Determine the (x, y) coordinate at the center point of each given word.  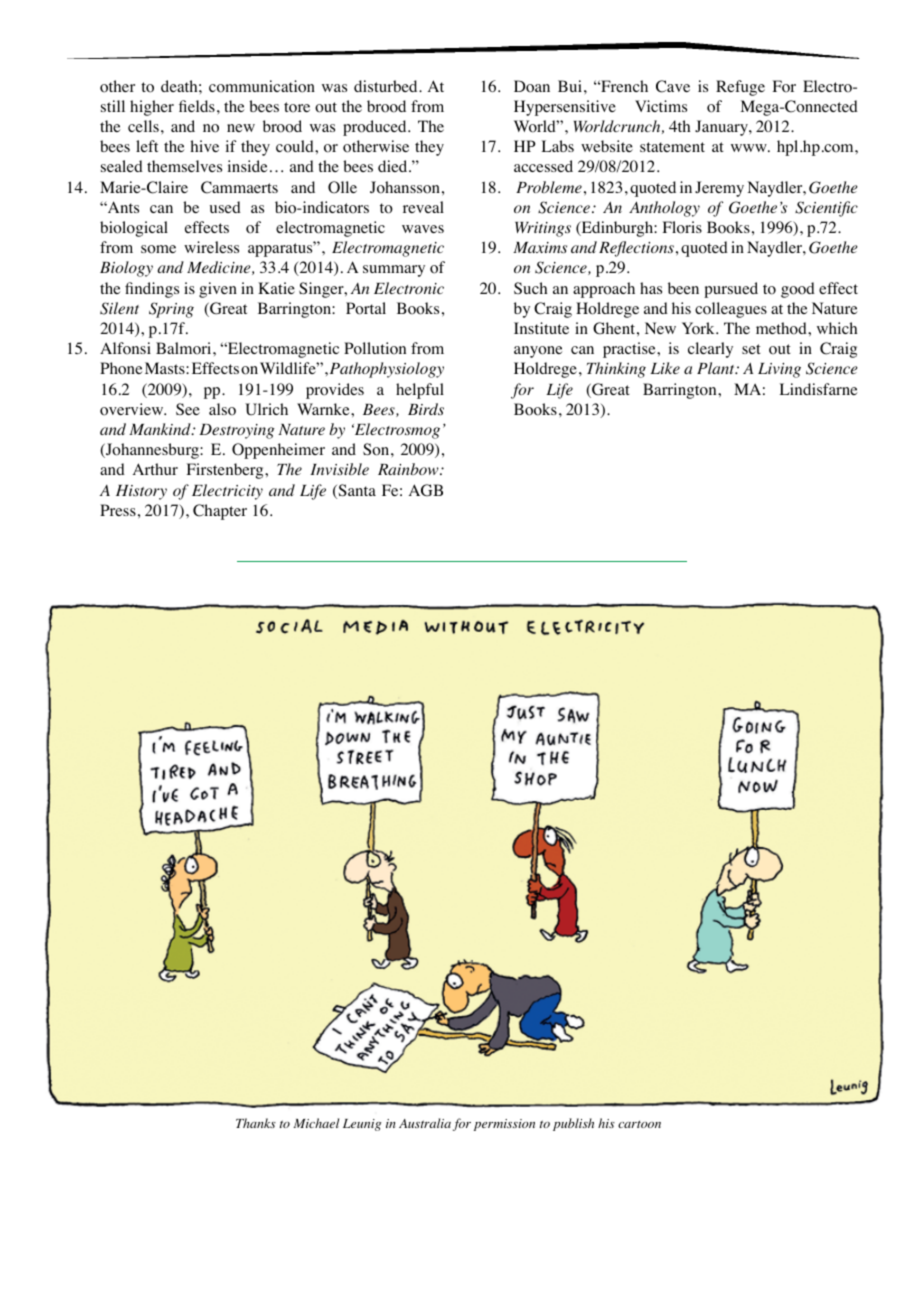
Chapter (220, 512)
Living (779, 370)
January (722, 128)
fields (197, 106)
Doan (532, 86)
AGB (426, 490)
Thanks (256, 1123)
